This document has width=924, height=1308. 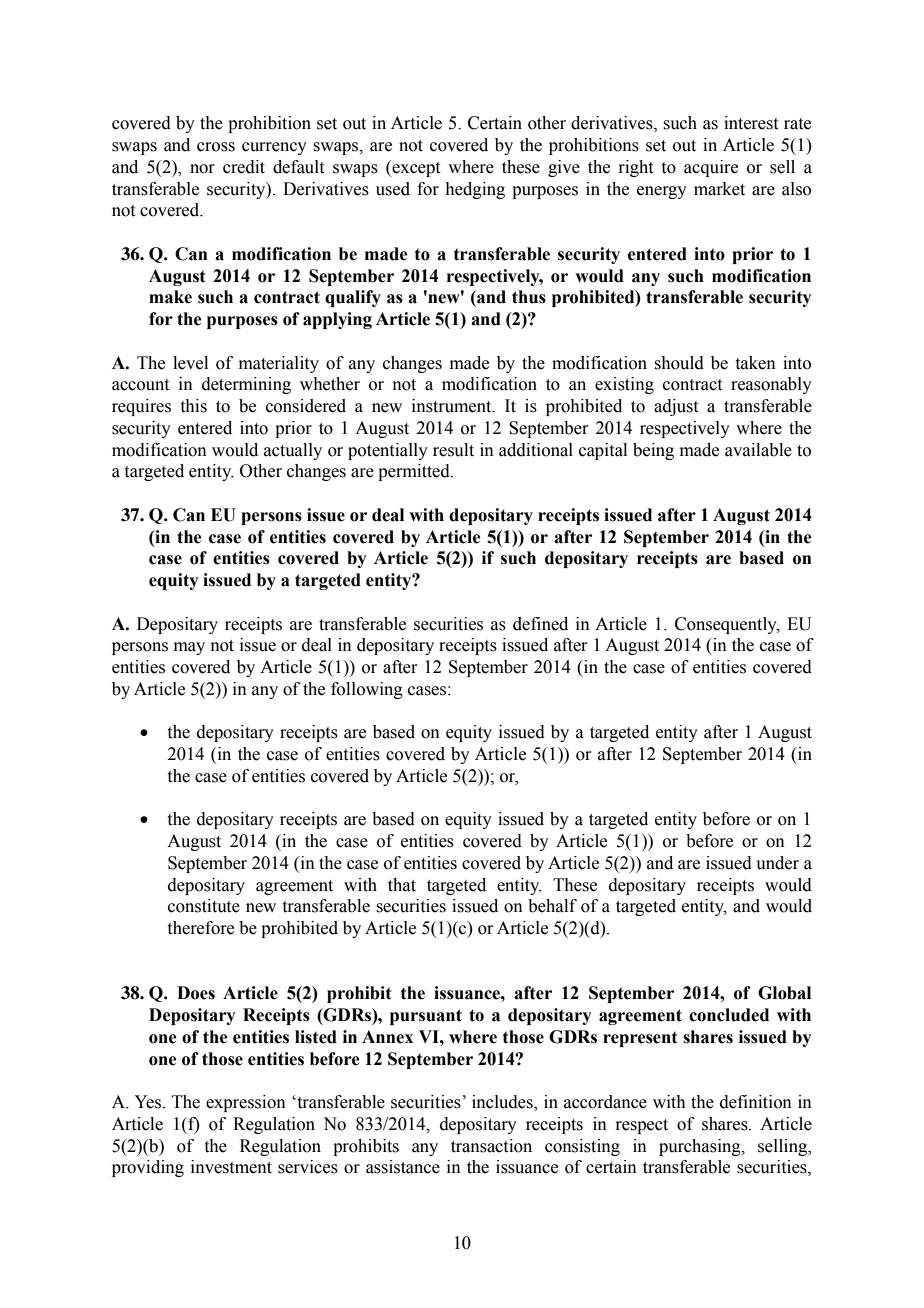 I want to click on actually, so click(x=293, y=451).
